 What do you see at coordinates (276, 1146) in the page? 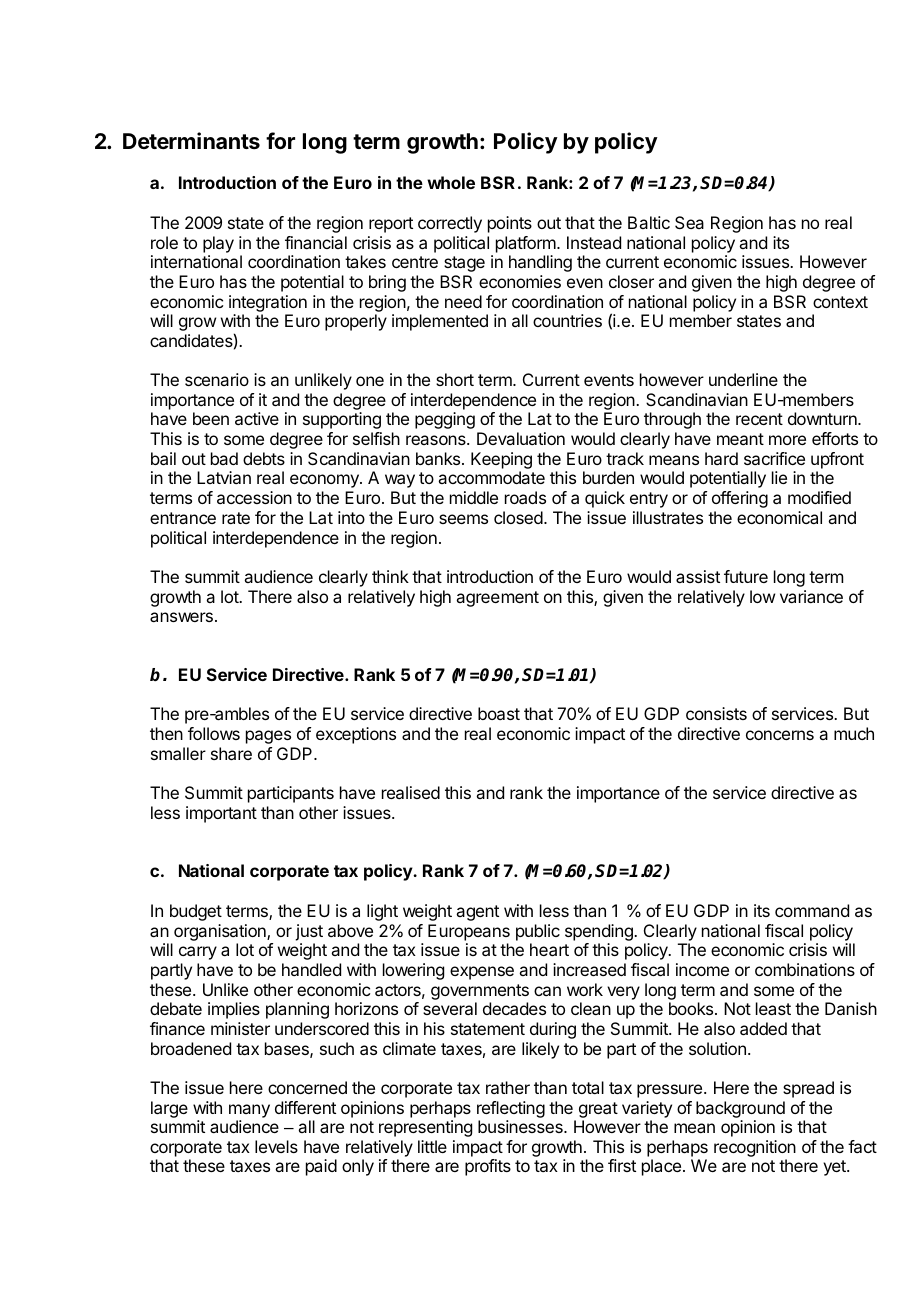
I see `levels` at bounding box center [276, 1146].
